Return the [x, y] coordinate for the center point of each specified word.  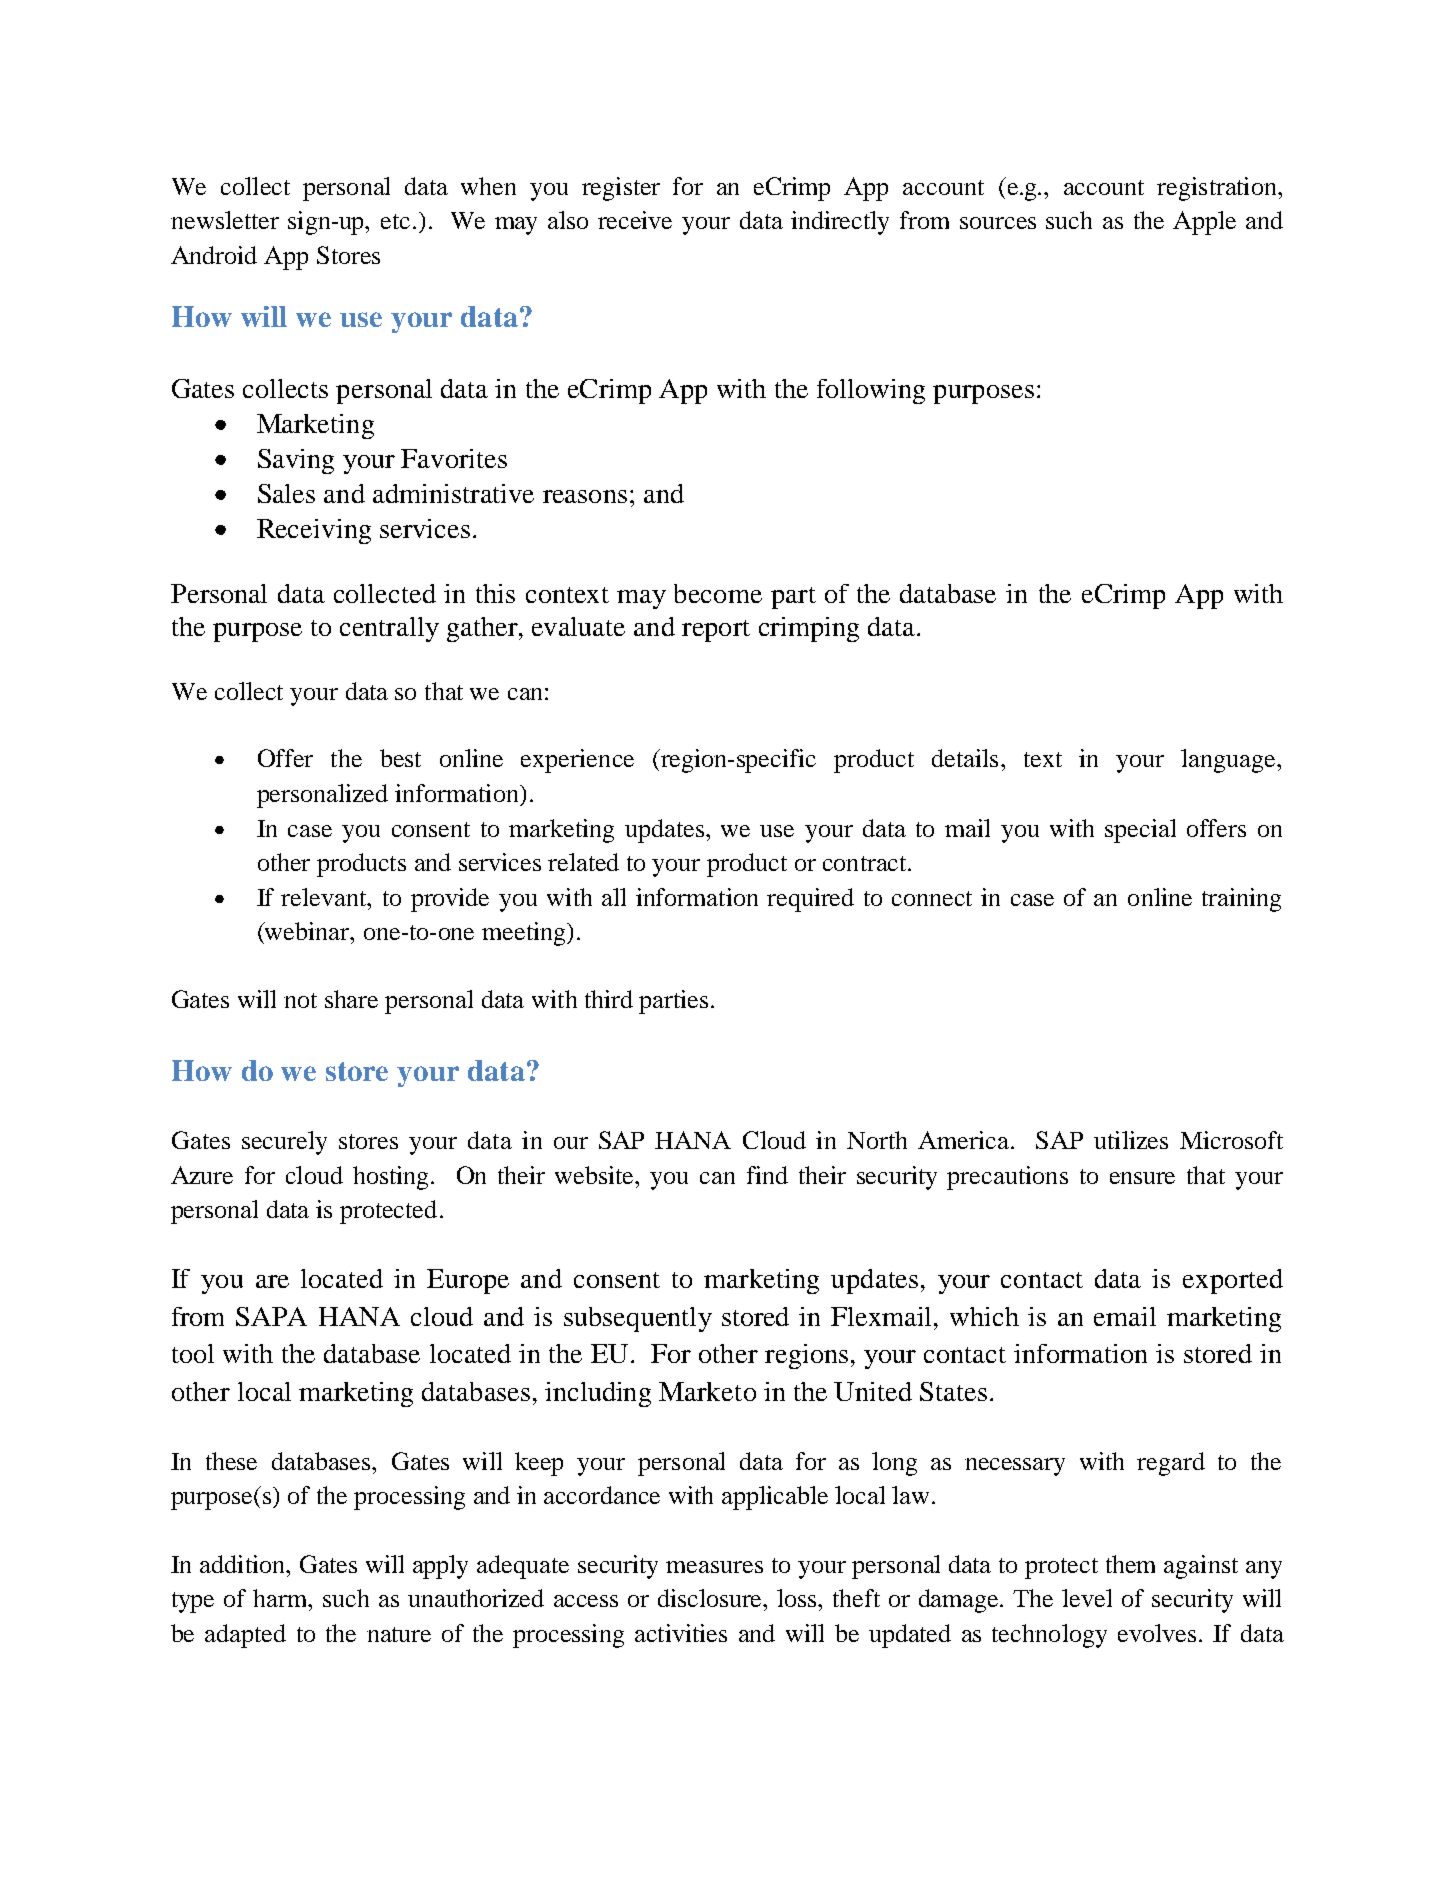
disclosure [711, 1598]
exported [1233, 1281]
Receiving [314, 531]
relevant [325, 897]
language [1229, 761]
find [767, 1175]
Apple [1204, 223]
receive [635, 220]
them [1130, 1564]
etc [395, 221]
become [718, 593]
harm [281, 1598]
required [810, 900]
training [1241, 900]
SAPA [271, 1316]
